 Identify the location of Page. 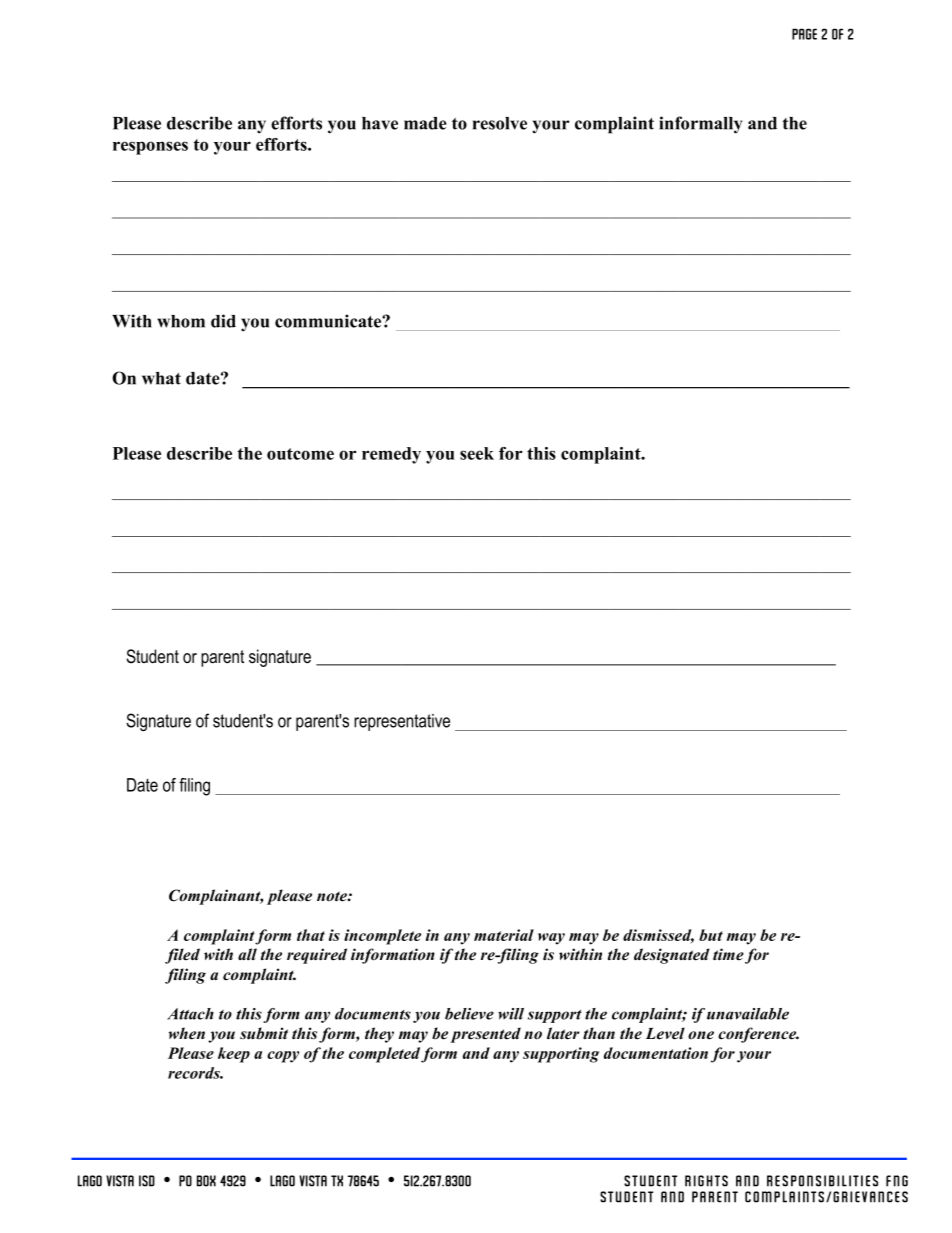
(804, 34).
